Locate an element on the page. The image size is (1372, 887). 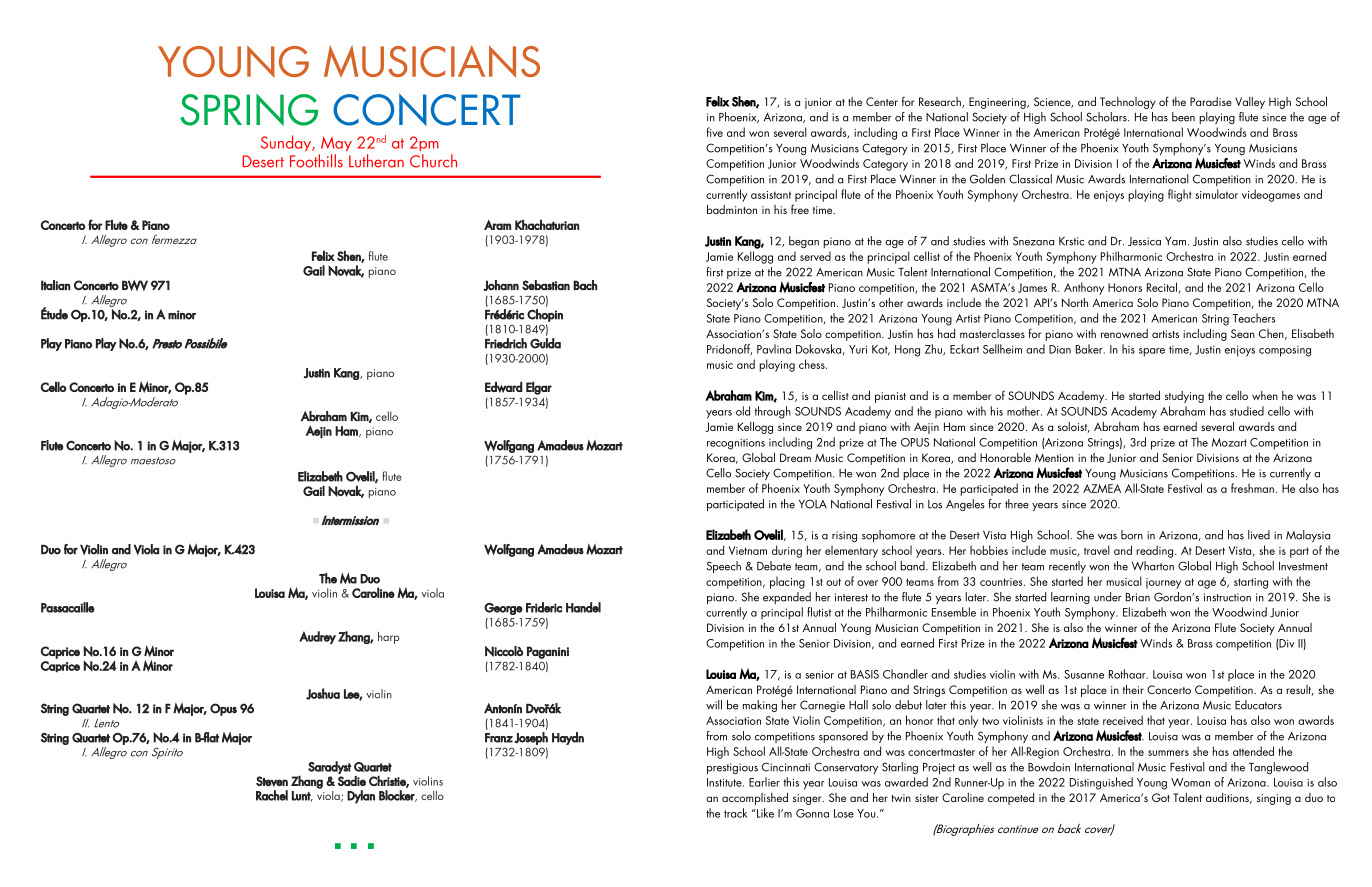
accomplished is located at coordinates (755, 799).
